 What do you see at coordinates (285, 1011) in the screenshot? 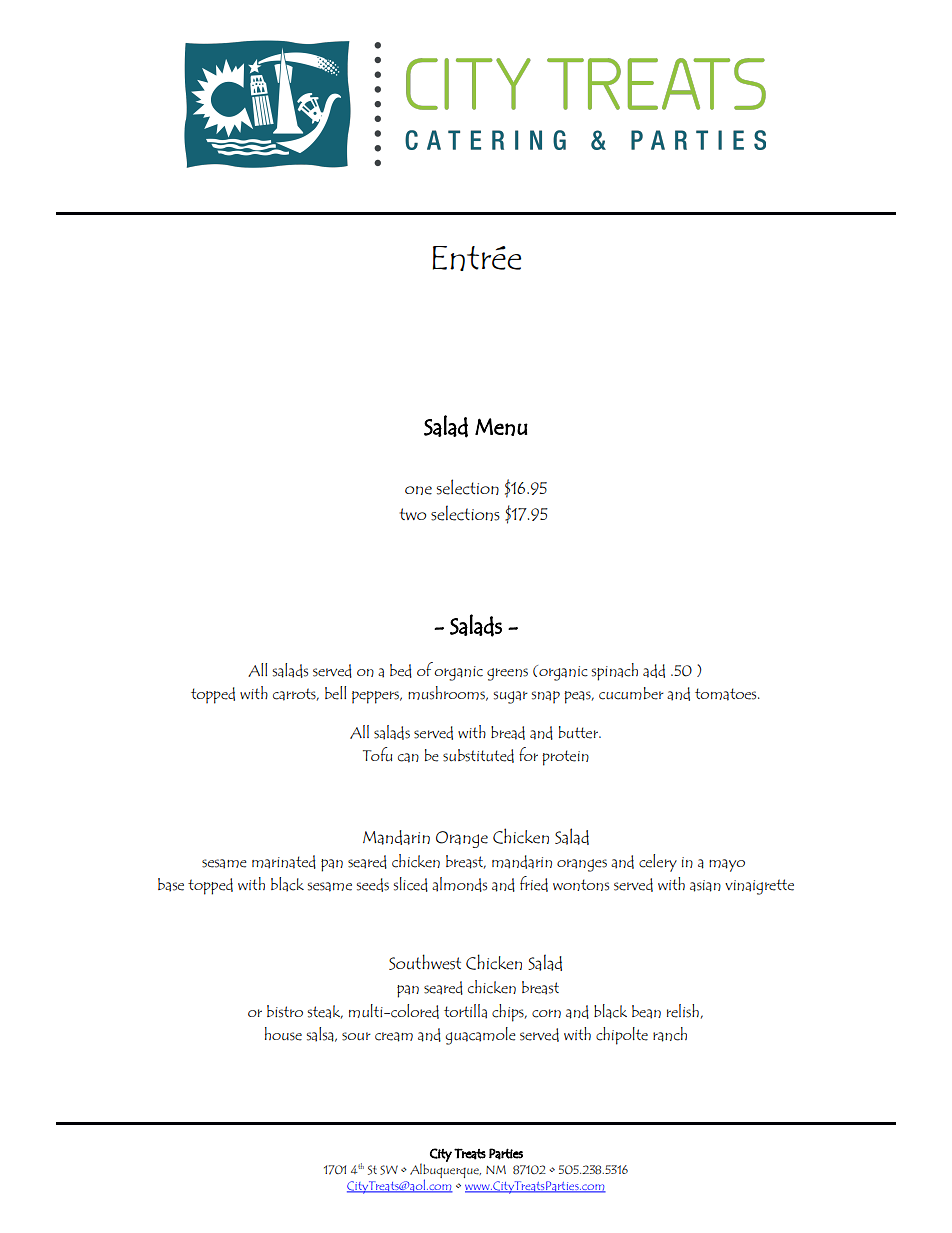
I see `bistro` at bounding box center [285, 1011].
